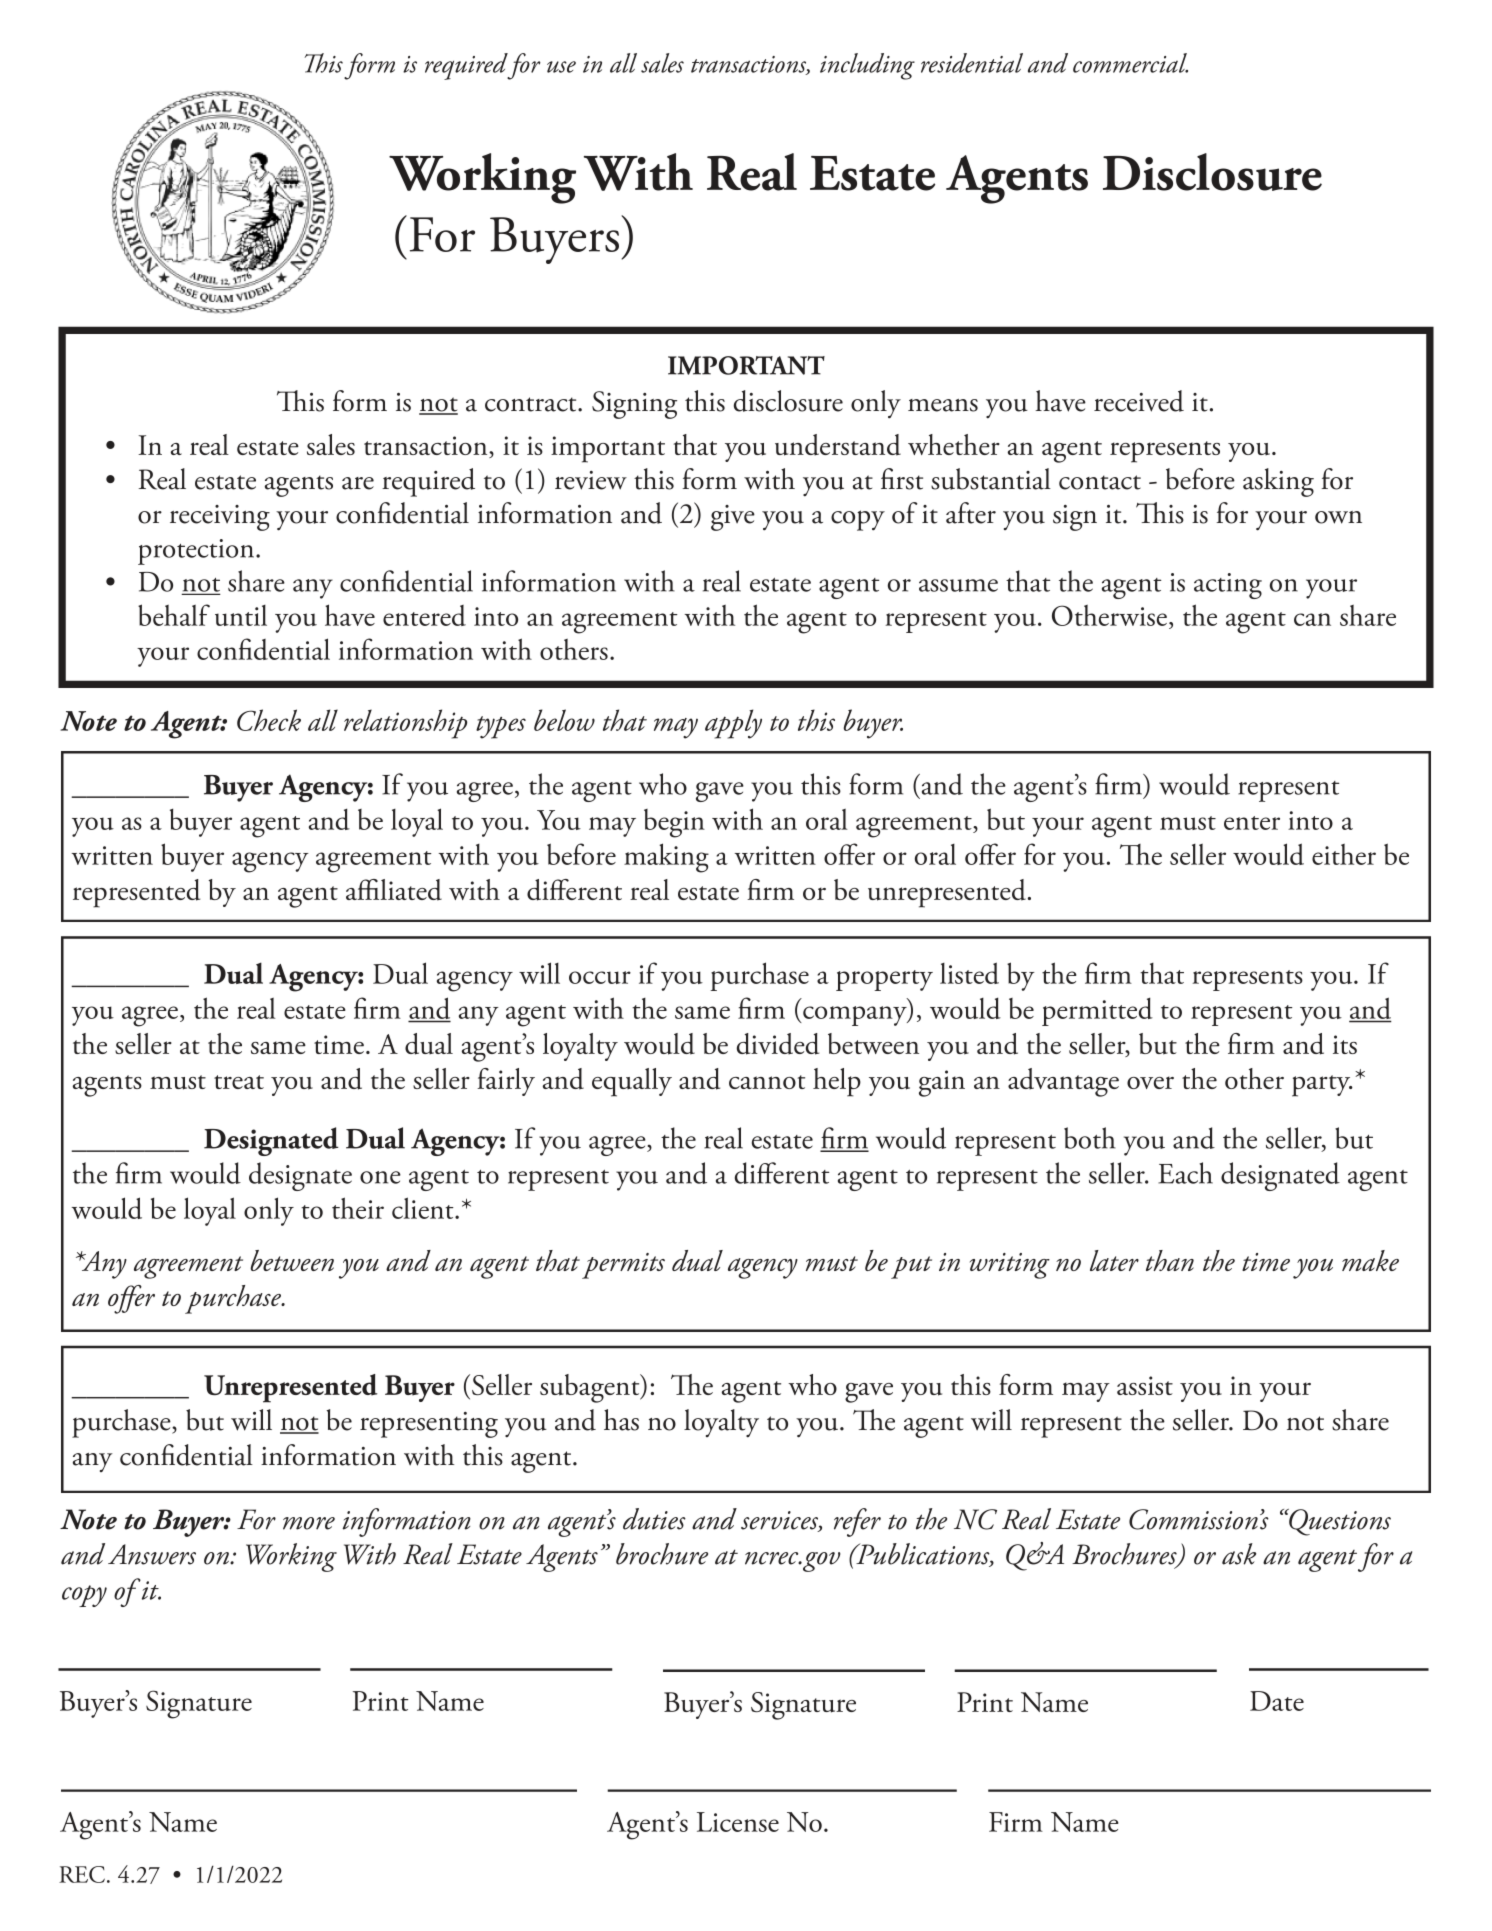 The image size is (1492, 1931). What do you see at coordinates (738, 1822) in the screenshot?
I see `License` at bounding box center [738, 1822].
